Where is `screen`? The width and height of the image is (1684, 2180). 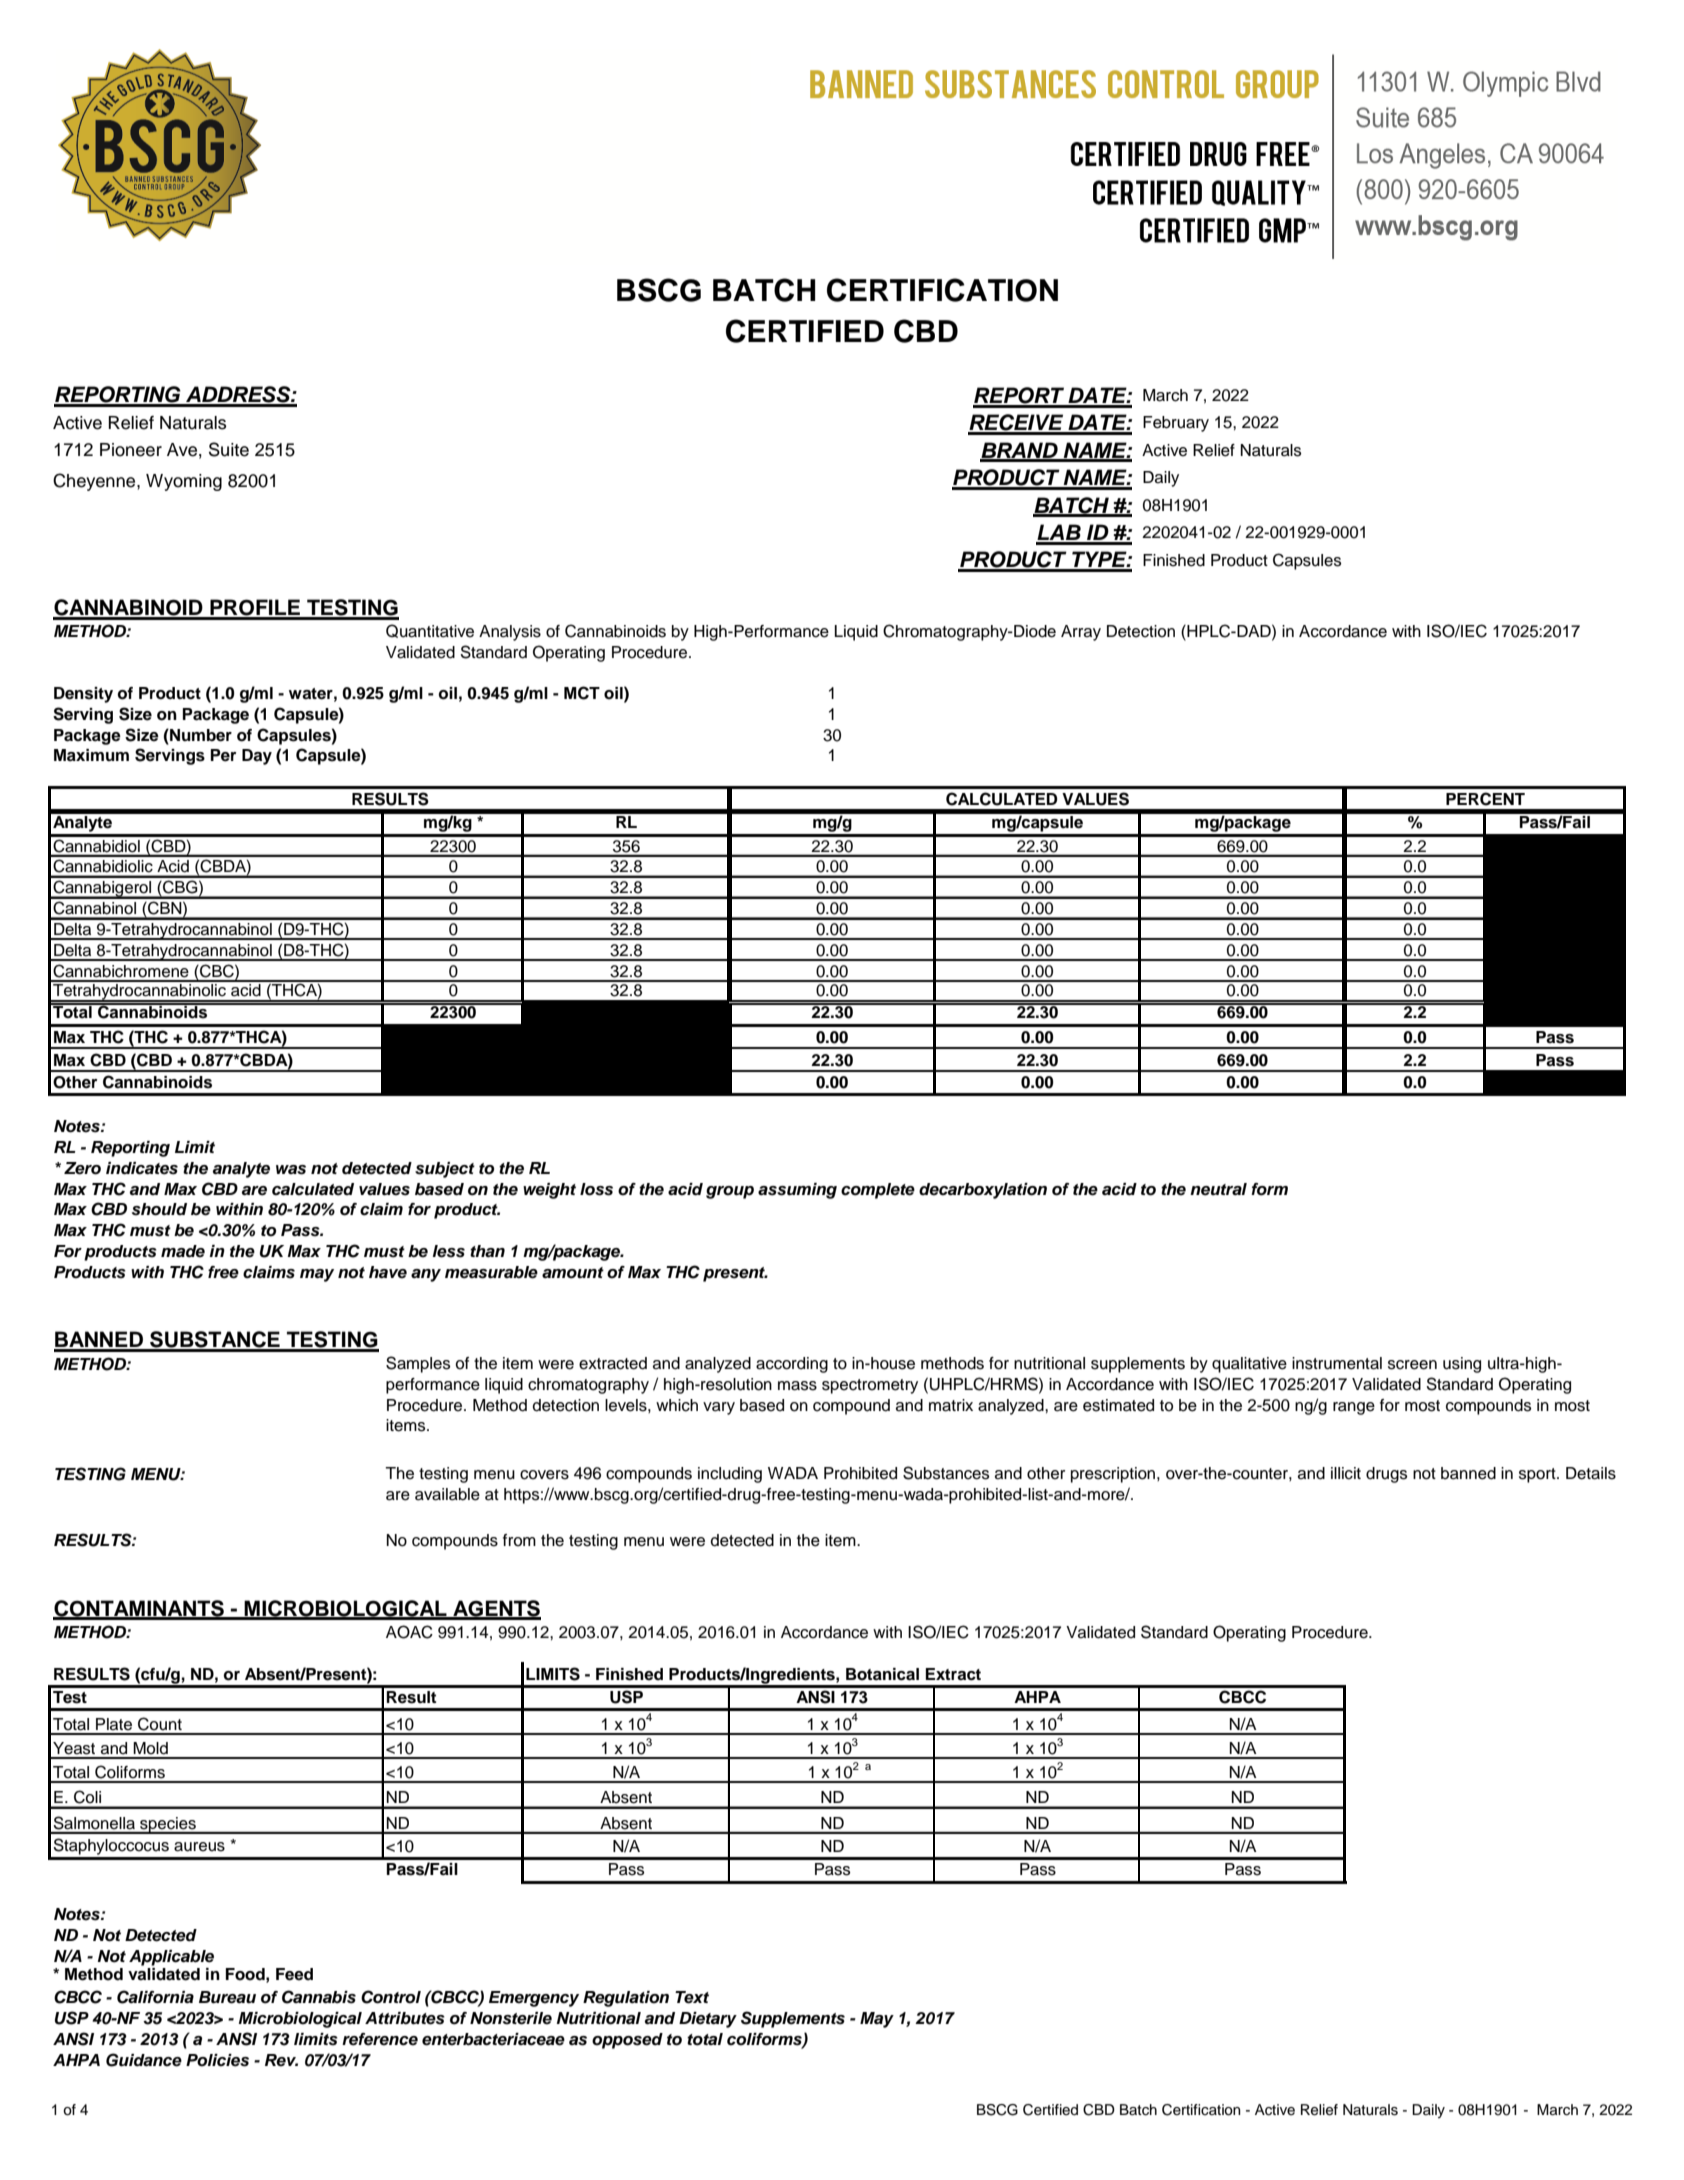 screen is located at coordinates (1412, 1365).
